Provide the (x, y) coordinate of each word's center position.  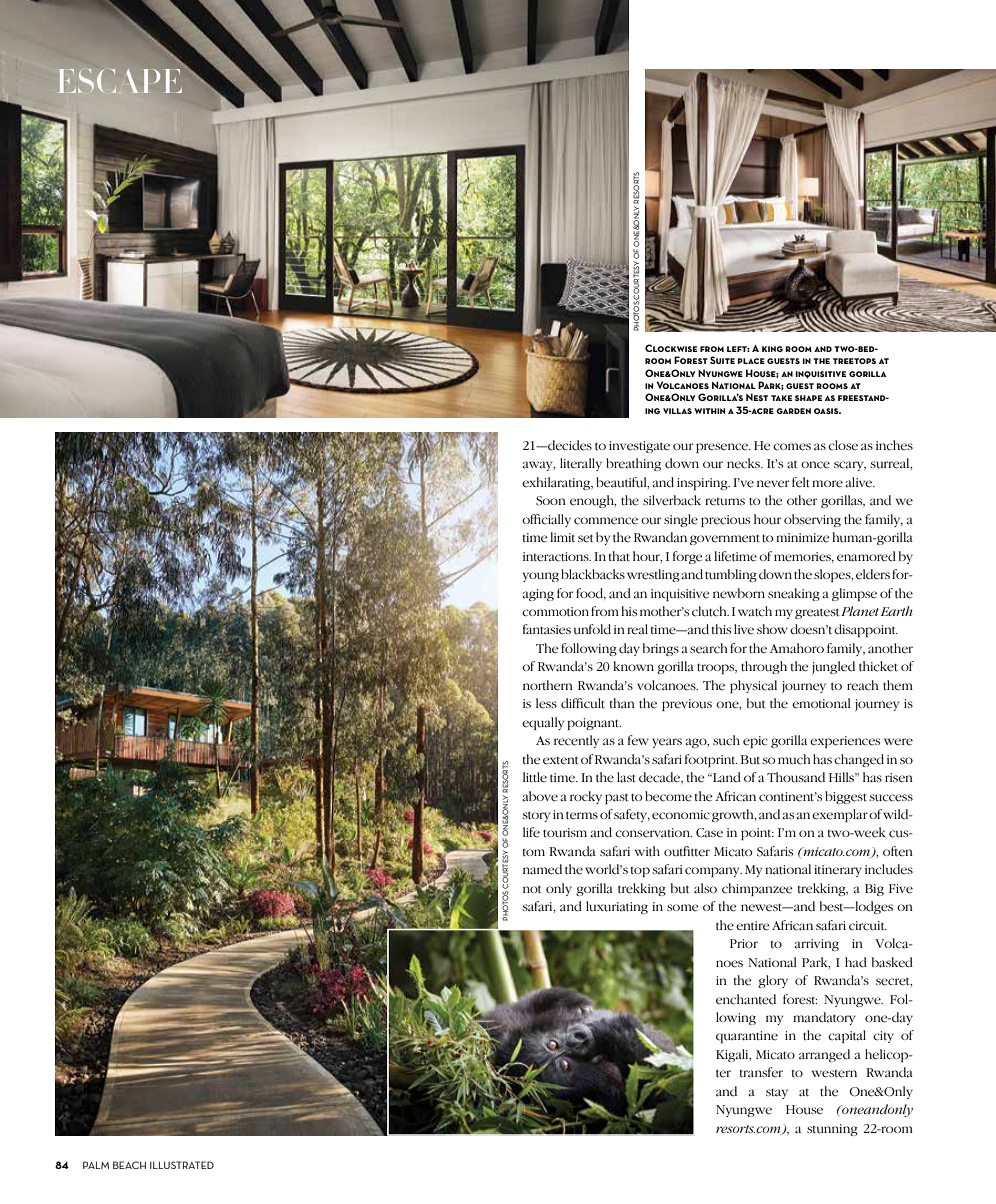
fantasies (547, 629)
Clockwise (671, 348)
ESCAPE (120, 81)
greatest (817, 613)
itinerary (838, 871)
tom (534, 853)
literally (581, 464)
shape (808, 398)
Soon (551, 501)
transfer (761, 1072)
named (542, 869)
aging (538, 595)
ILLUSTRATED (182, 1165)
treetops (854, 361)
